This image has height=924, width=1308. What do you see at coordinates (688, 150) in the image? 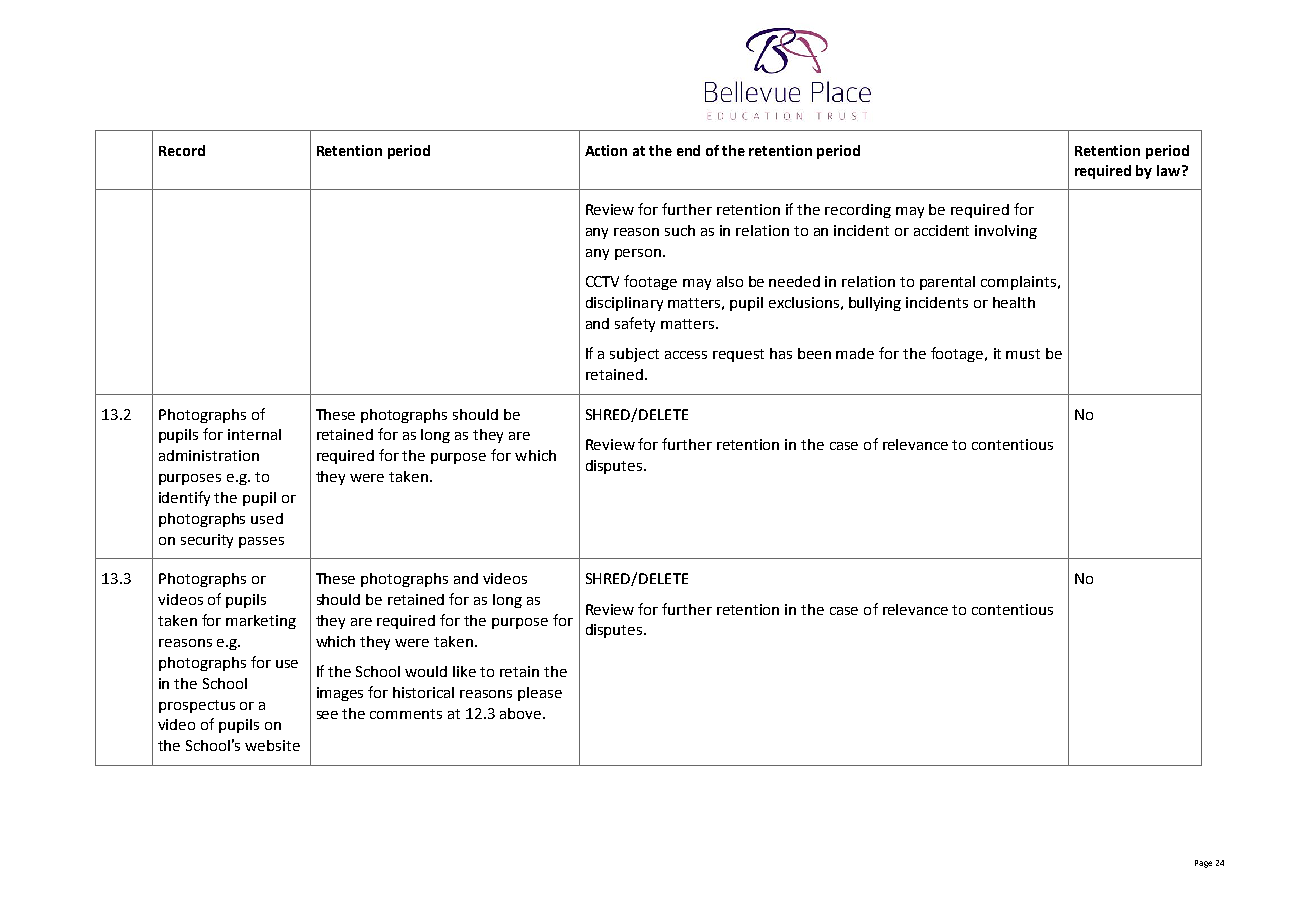
I see `end` at bounding box center [688, 150].
